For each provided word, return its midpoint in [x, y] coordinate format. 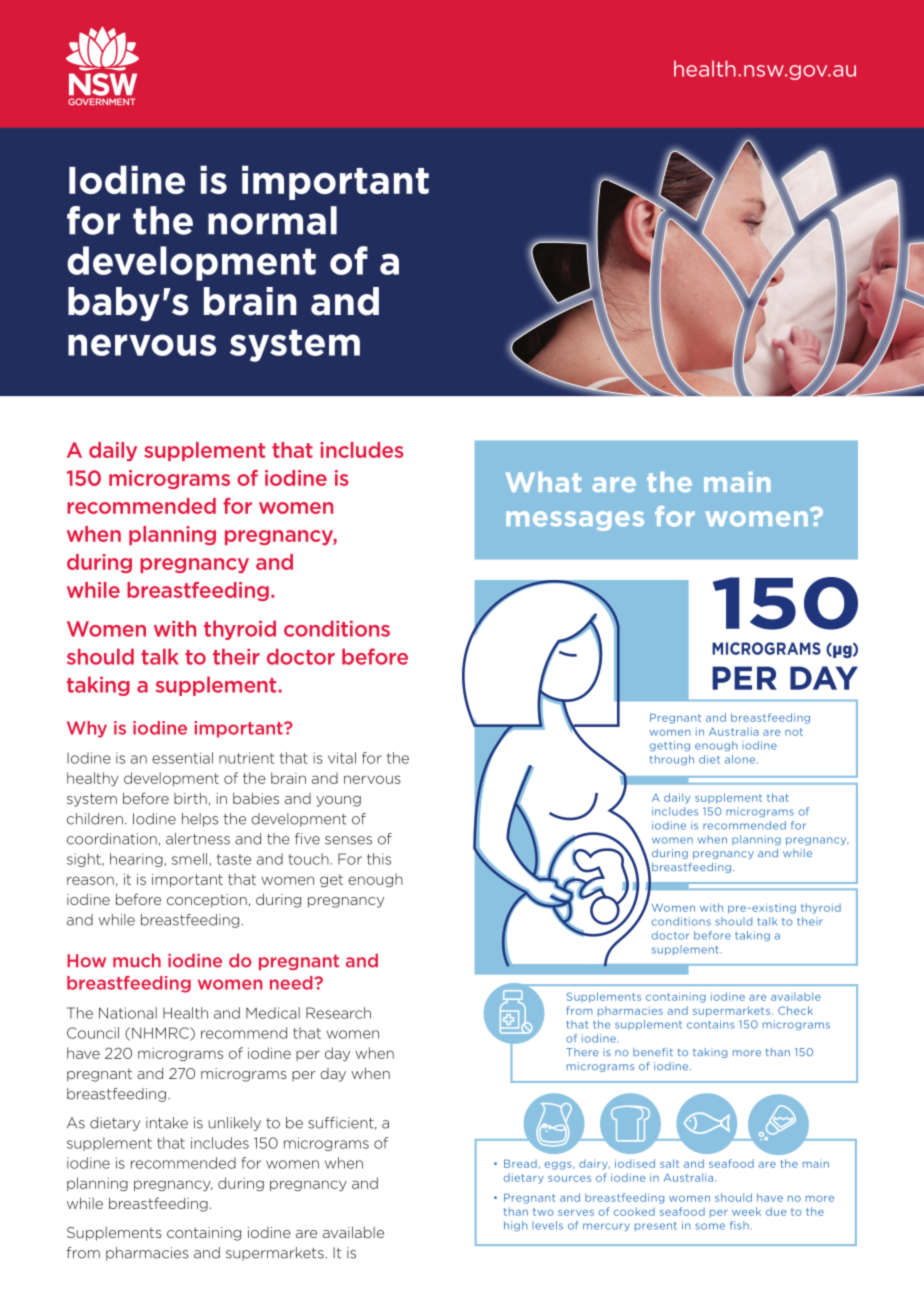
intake [167, 1123]
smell [191, 859]
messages [575, 521]
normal [272, 220]
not [794, 732]
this [379, 859]
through [672, 760]
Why [87, 729]
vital [342, 758]
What [543, 482]
